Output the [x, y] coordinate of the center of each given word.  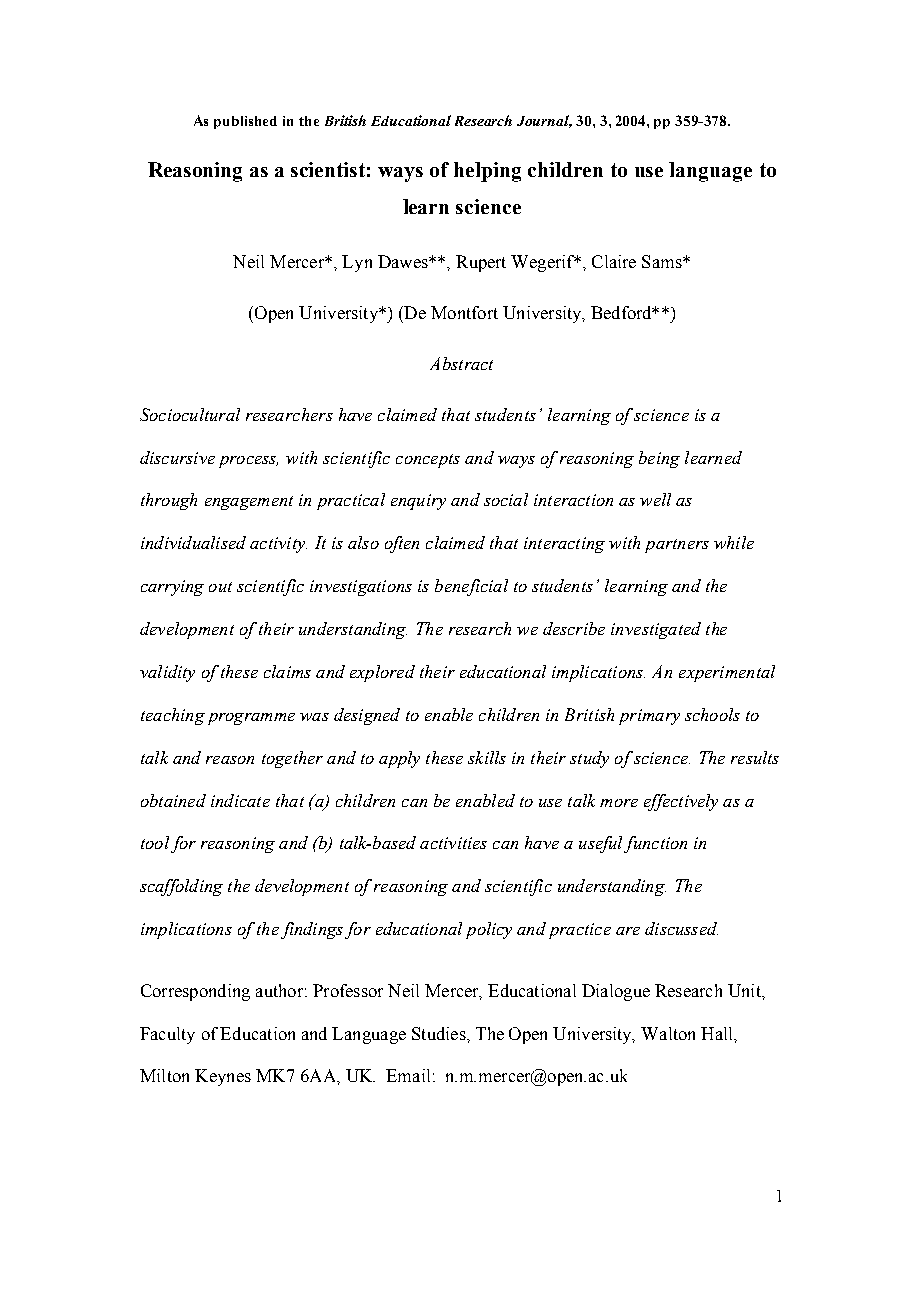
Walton [668, 1033]
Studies [440, 1033]
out [220, 587]
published [245, 122]
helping [487, 172]
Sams [663, 261]
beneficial [471, 587]
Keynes [223, 1077]
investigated [656, 630]
